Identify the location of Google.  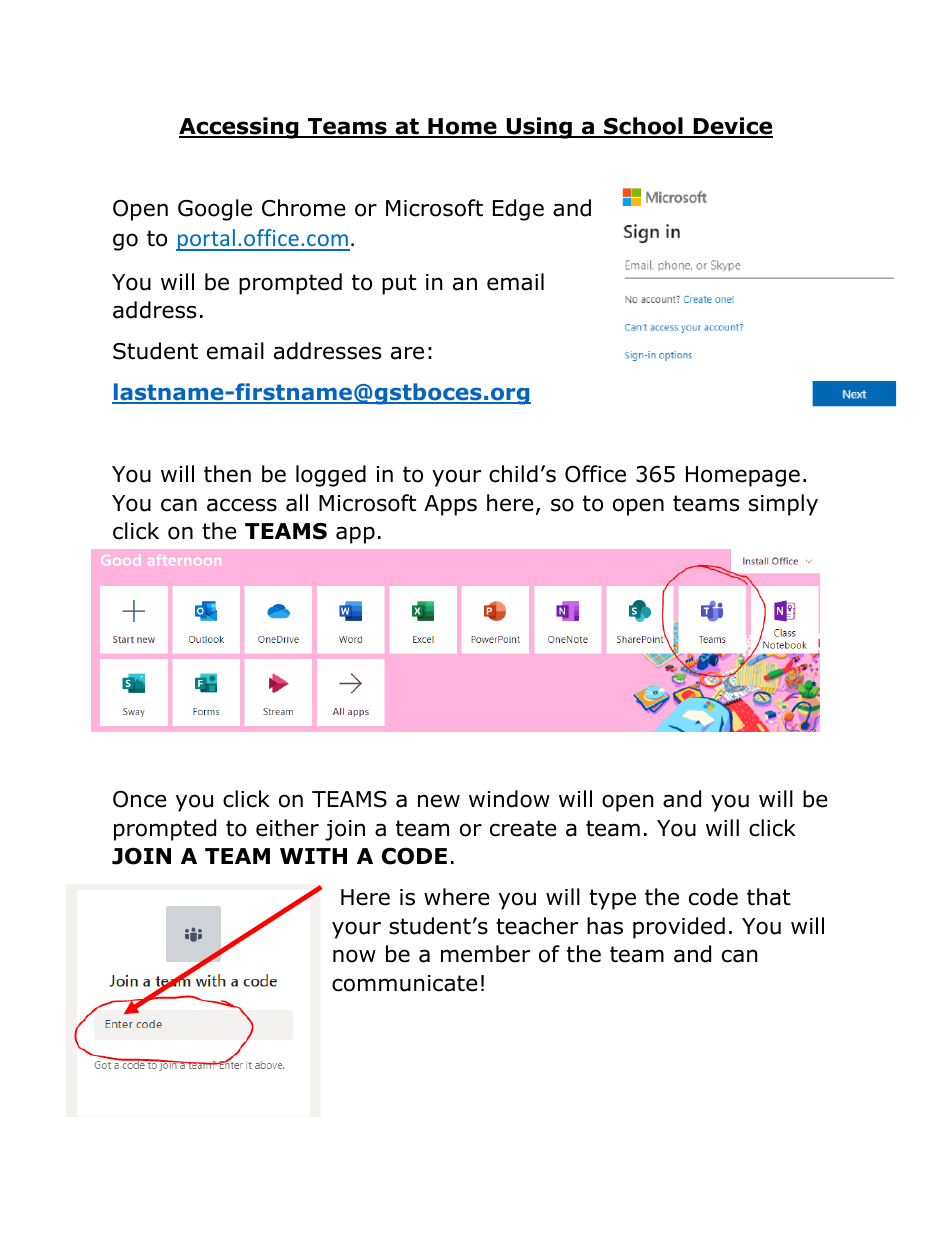
(215, 210).
